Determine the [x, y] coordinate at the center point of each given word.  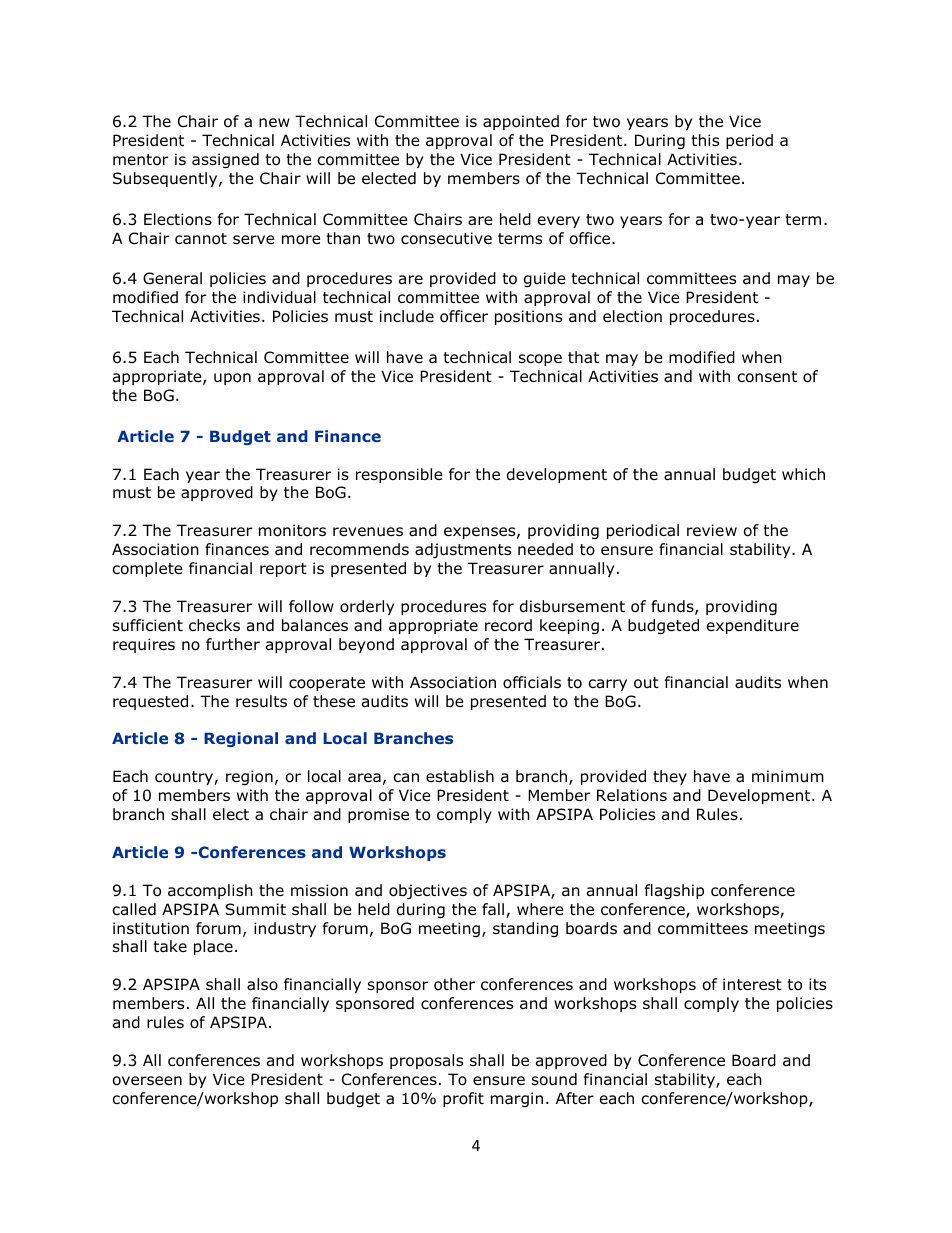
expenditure [753, 626]
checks [214, 625]
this [705, 140]
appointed [521, 122]
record [508, 625]
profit [463, 1099]
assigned [225, 160]
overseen [147, 1081]
